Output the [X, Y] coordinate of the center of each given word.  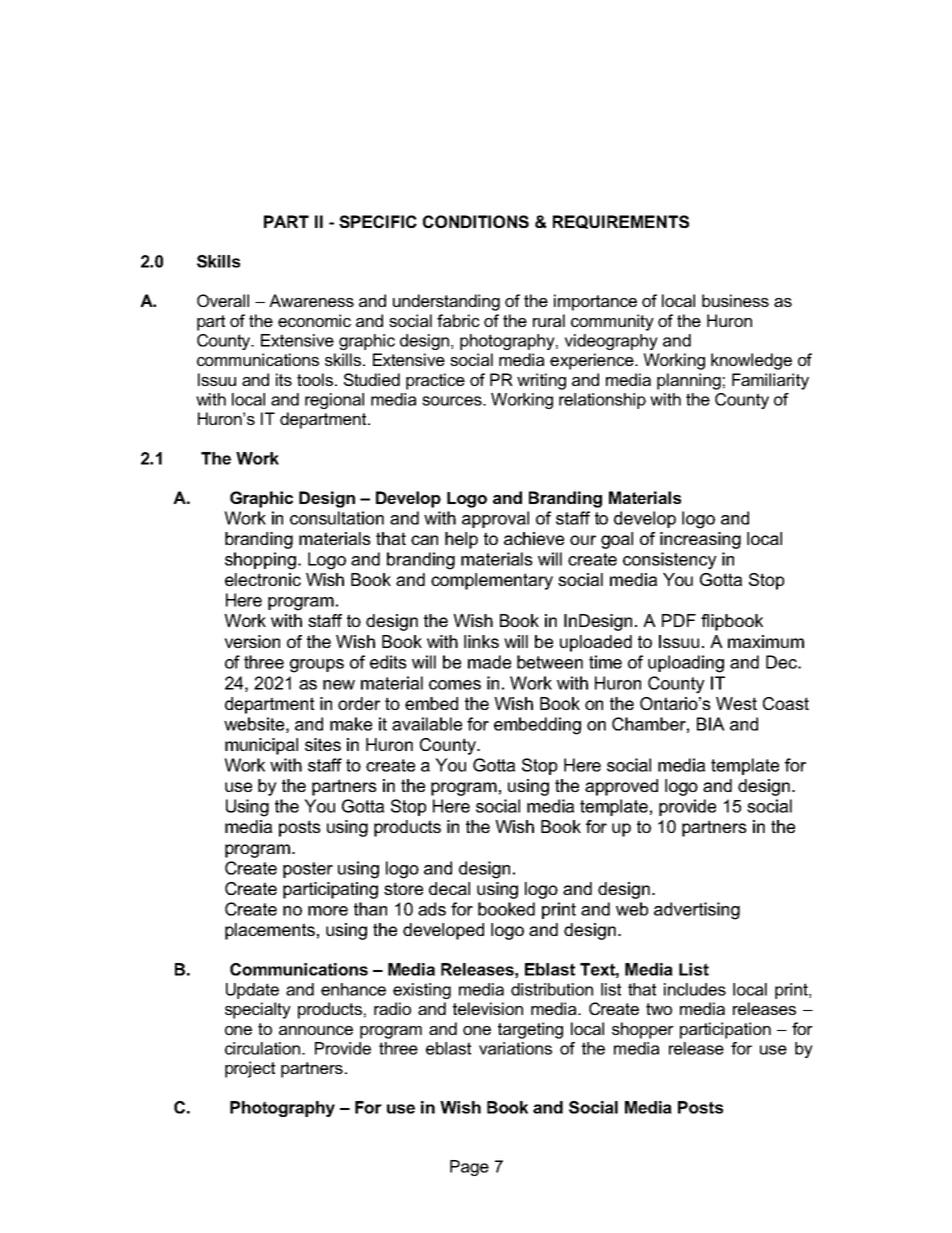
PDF [679, 620]
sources [453, 401]
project [250, 1069]
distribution [552, 989]
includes [695, 989]
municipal [261, 746]
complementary [492, 581]
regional [334, 401]
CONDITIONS [476, 221]
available [427, 724]
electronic [263, 579]
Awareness [311, 300]
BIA [711, 724]
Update [252, 991]
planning [689, 381]
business [735, 300]
